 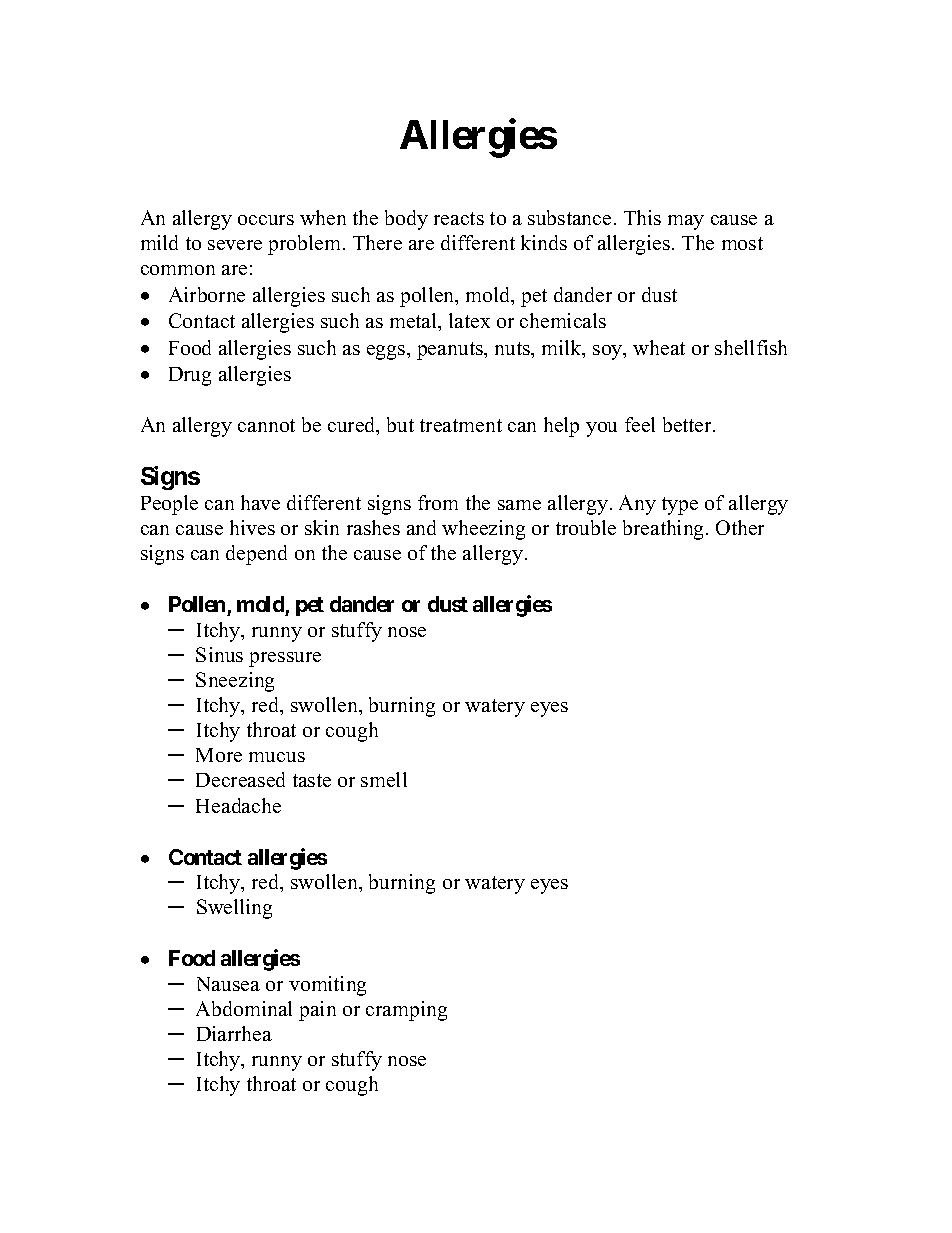 What do you see at coordinates (244, 1008) in the screenshot?
I see `Abdominal` at bounding box center [244, 1008].
